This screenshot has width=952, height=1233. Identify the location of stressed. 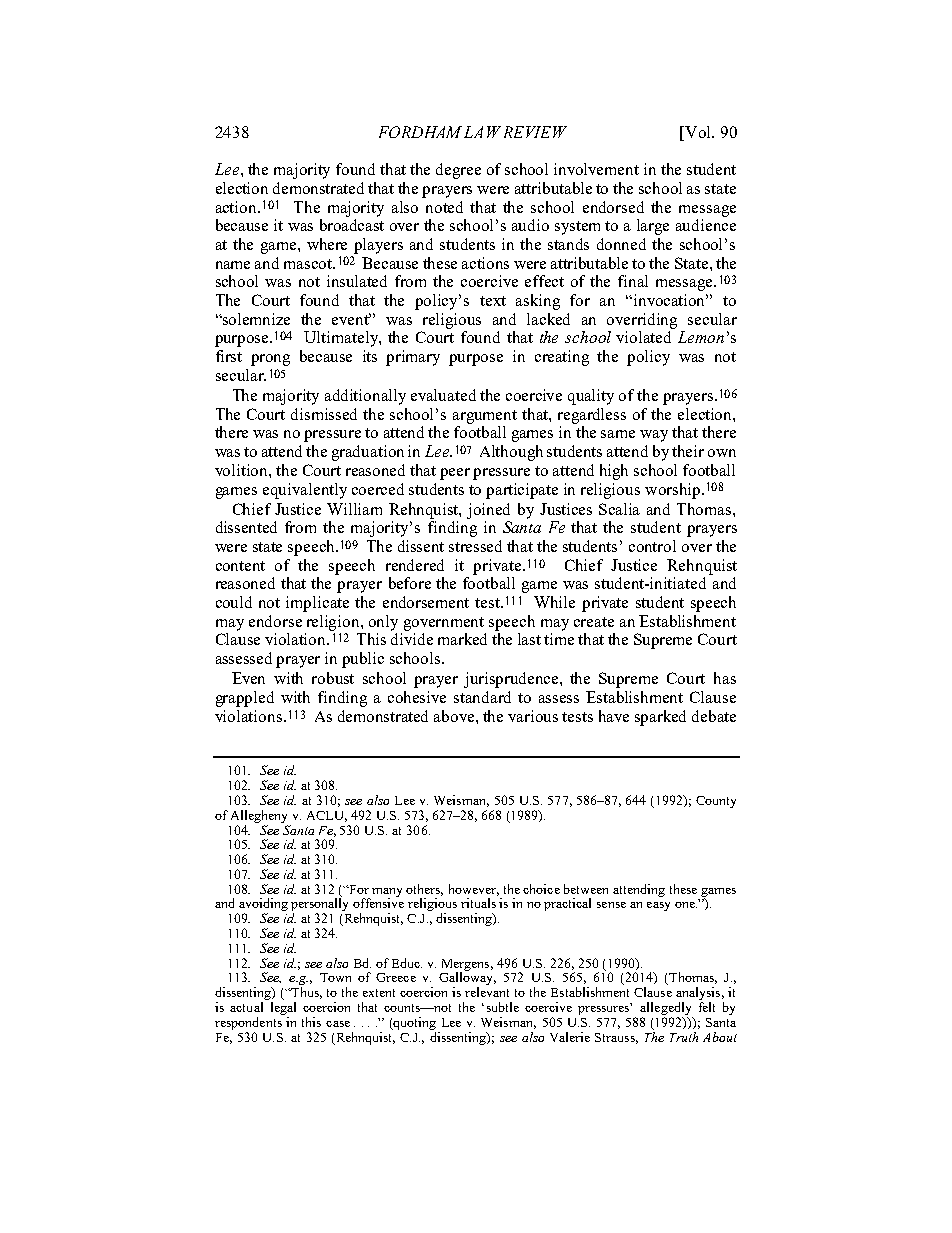
(475, 546).
